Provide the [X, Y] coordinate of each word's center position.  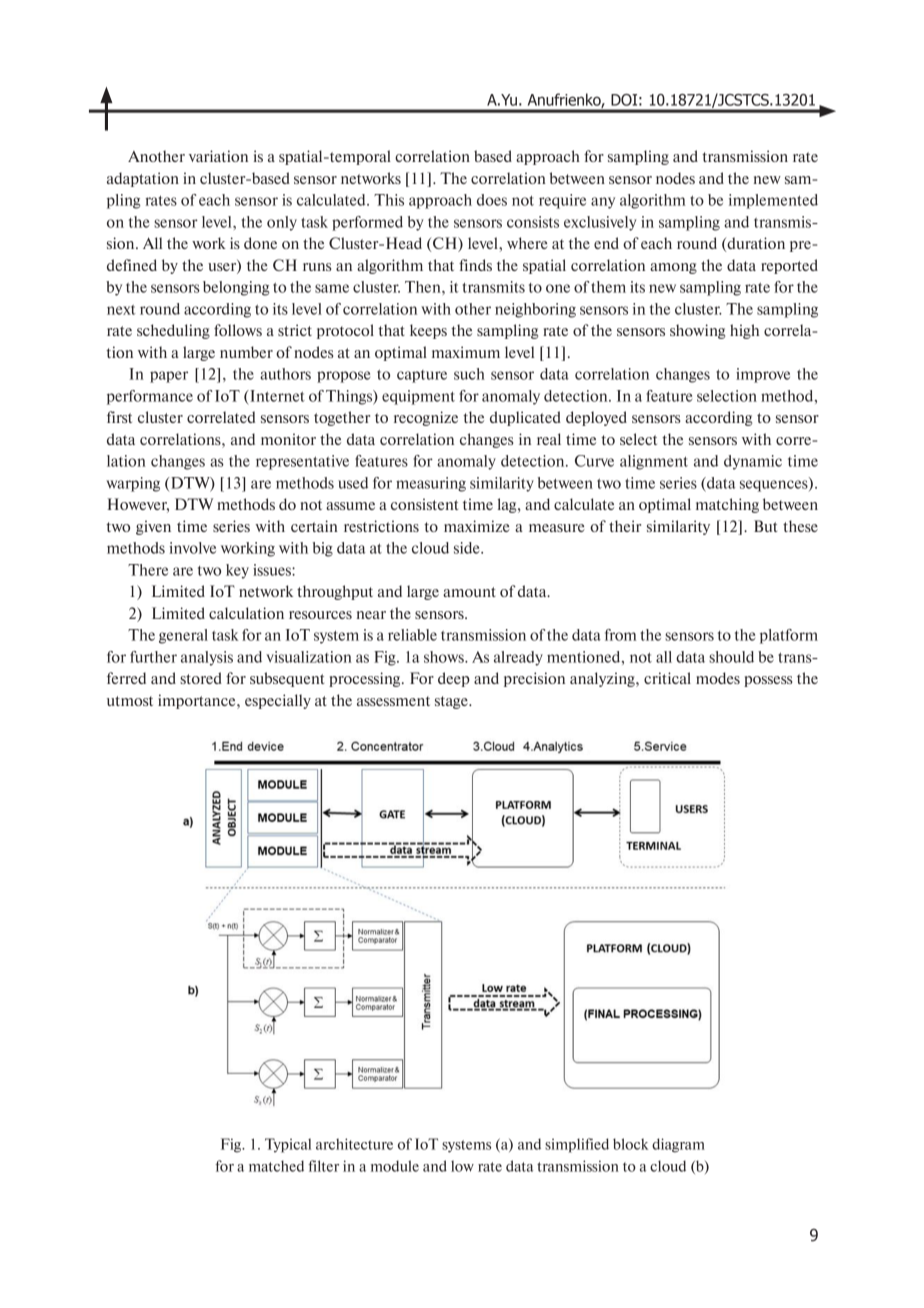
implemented [773, 201]
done [260, 243]
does [492, 200]
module [395, 1166]
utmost [130, 701]
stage [452, 702]
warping [133, 484]
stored [201, 678]
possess [768, 681]
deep [454, 679]
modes [718, 678]
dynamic [753, 462]
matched [276, 1166]
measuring [431, 484]
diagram [678, 1145]
